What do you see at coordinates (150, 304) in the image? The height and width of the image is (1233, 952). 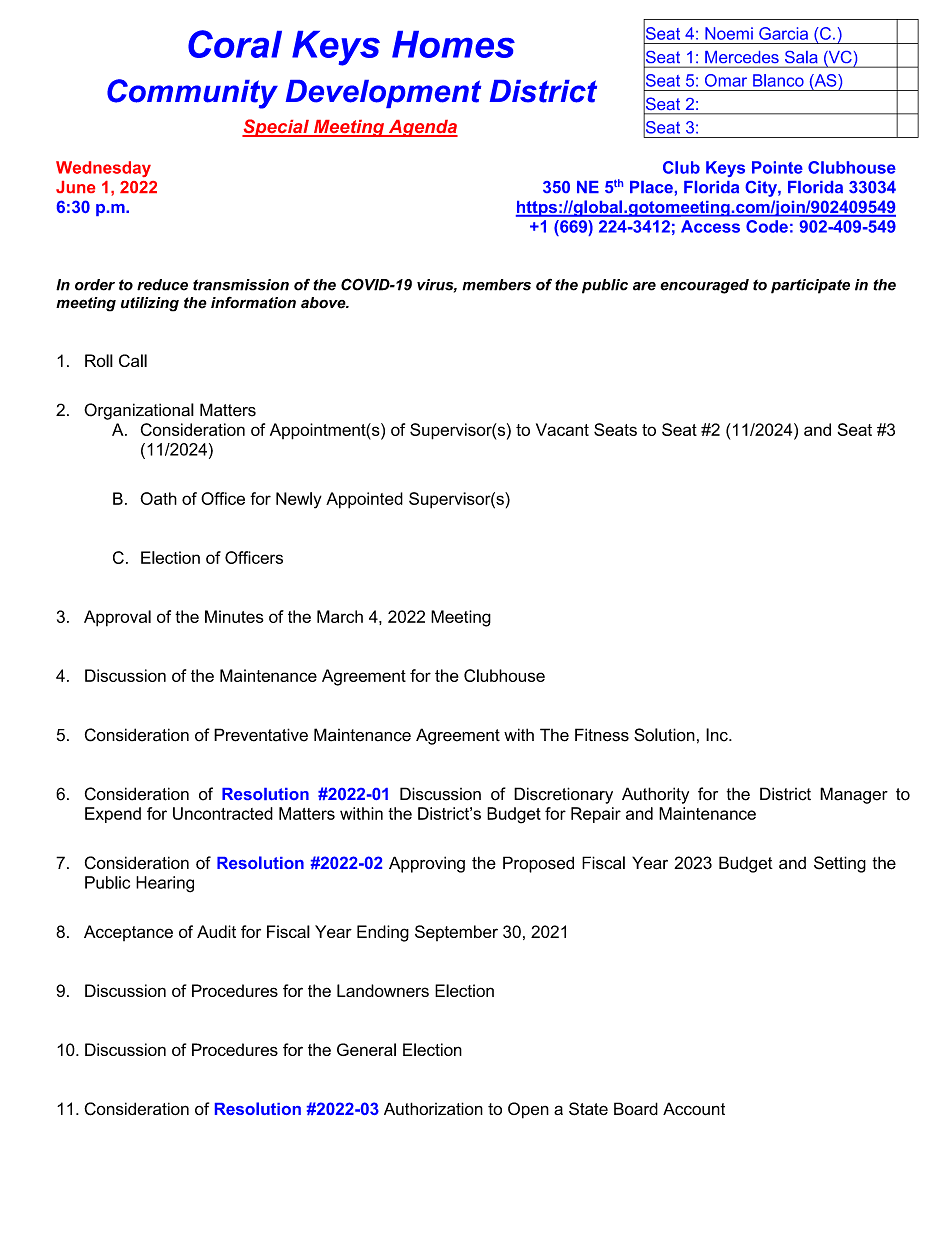 I see `utilizing` at bounding box center [150, 304].
